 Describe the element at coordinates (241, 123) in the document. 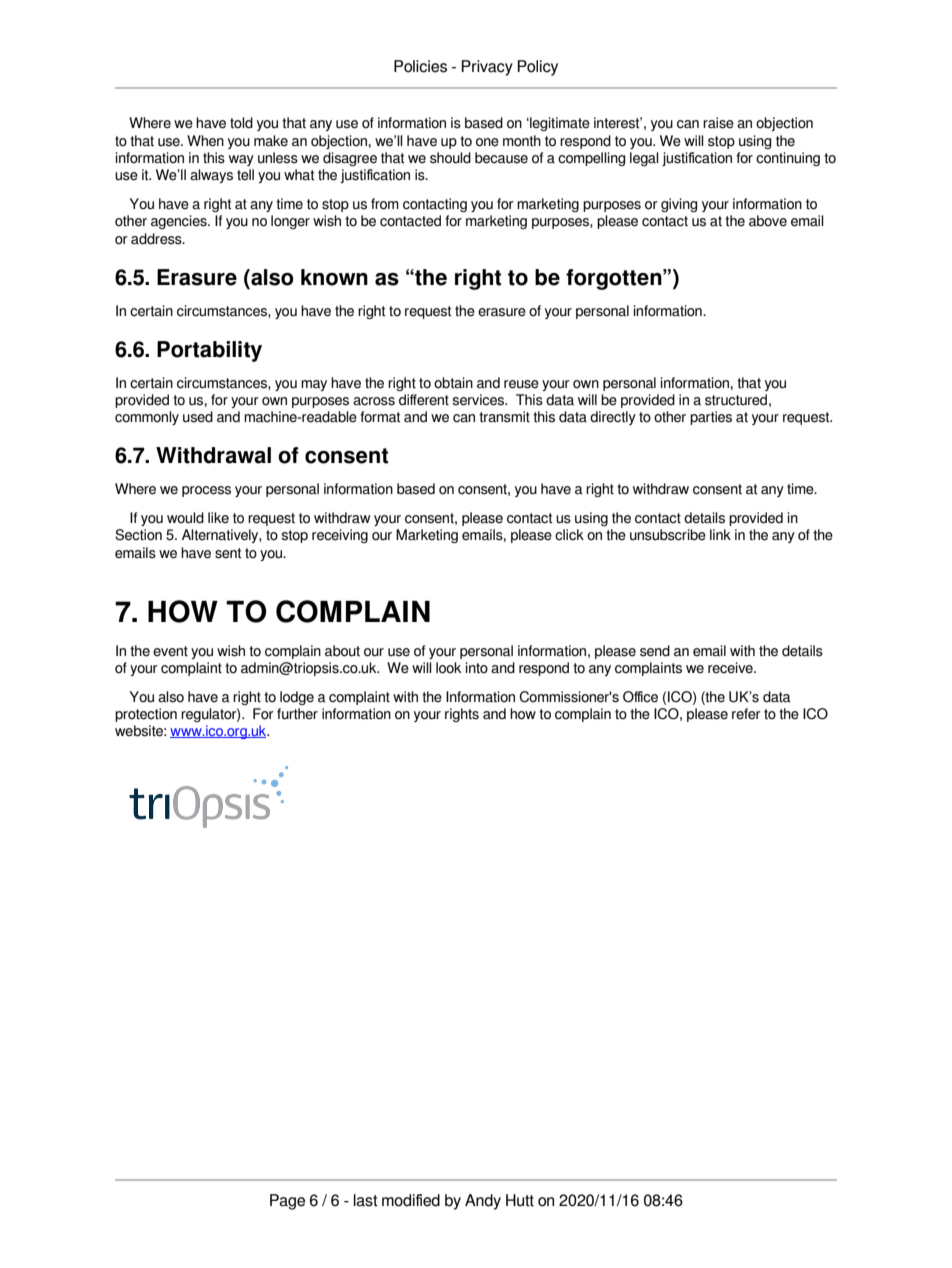

I see `told` at that location.
